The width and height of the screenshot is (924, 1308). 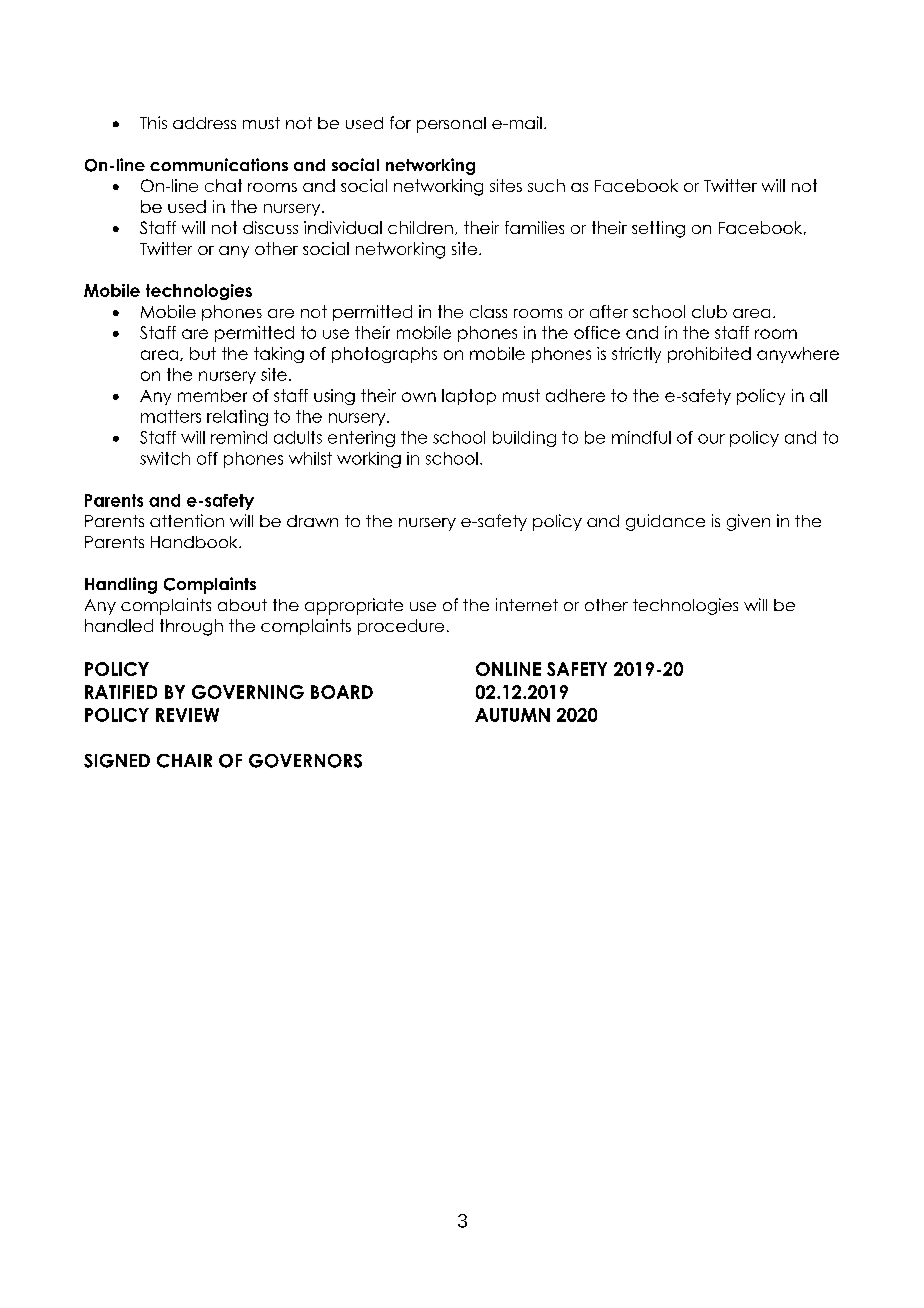 What do you see at coordinates (748, 522) in the screenshot?
I see `given` at bounding box center [748, 522].
